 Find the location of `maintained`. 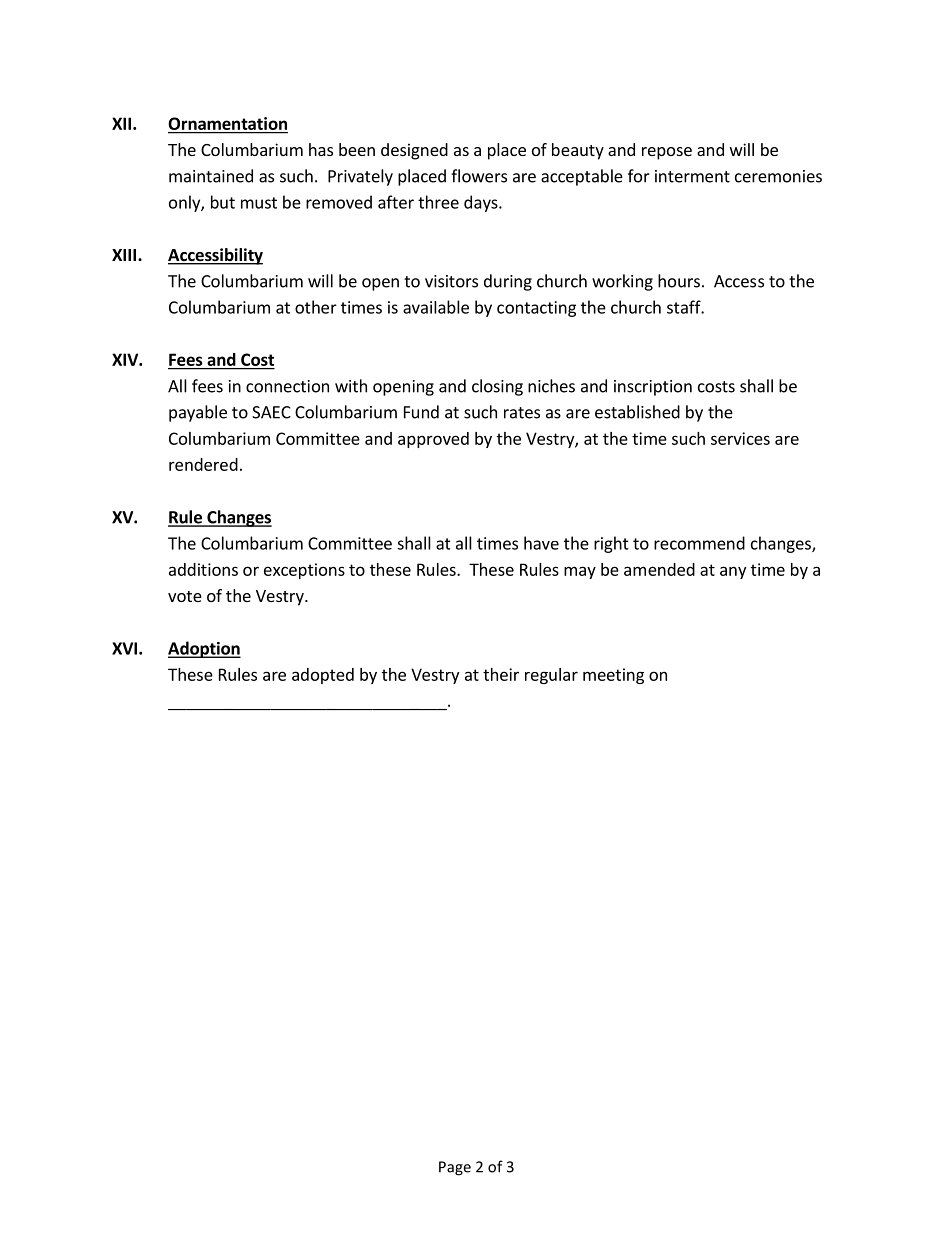

maintained is located at coordinates (211, 176).
